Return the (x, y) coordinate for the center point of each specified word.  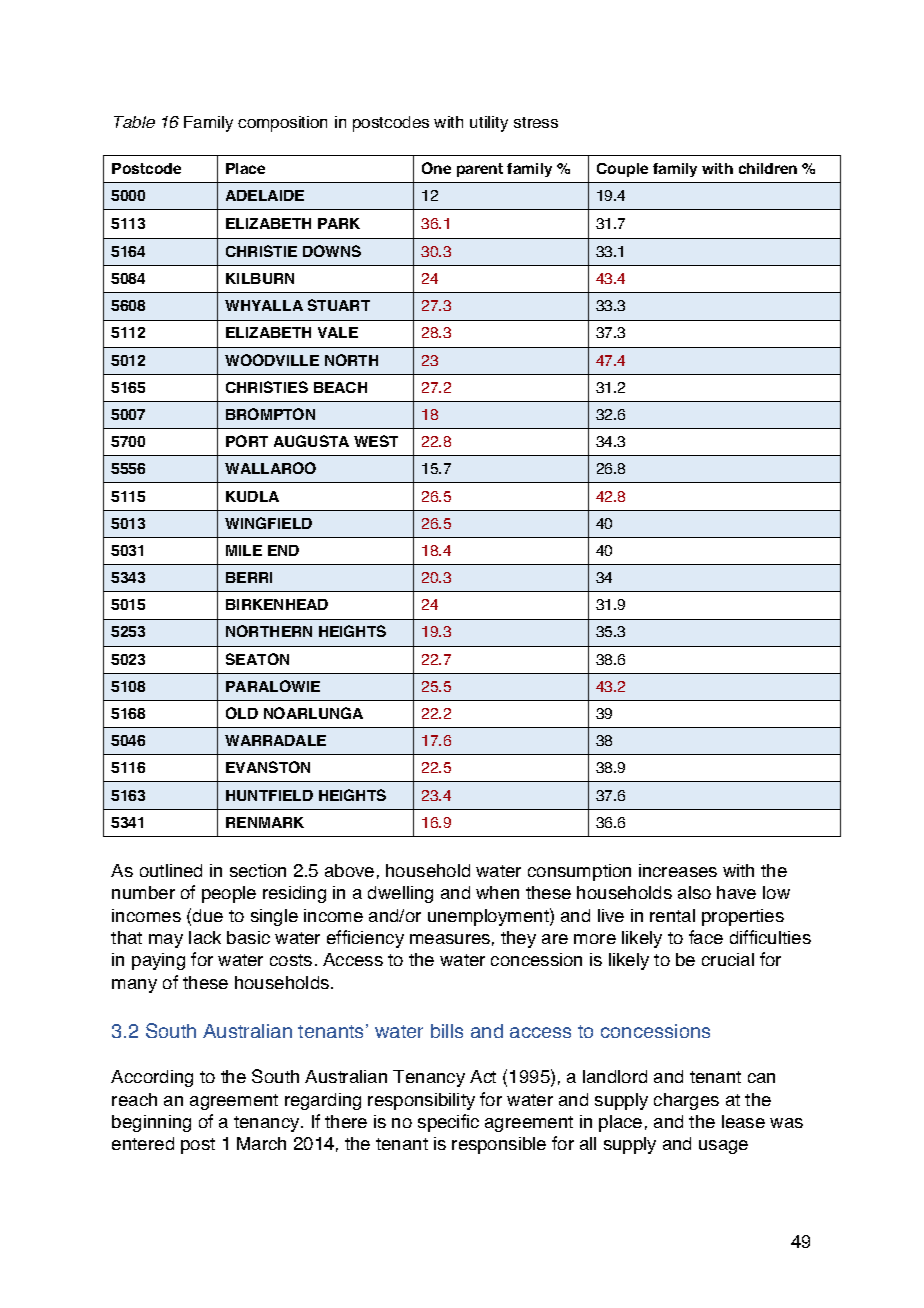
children (768, 168)
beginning (151, 1123)
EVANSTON (268, 767)
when (497, 892)
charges (686, 1101)
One (436, 168)
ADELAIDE (265, 195)
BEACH (340, 387)
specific (448, 1123)
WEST (376, 441)
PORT (247, 441)
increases (678, 870)
